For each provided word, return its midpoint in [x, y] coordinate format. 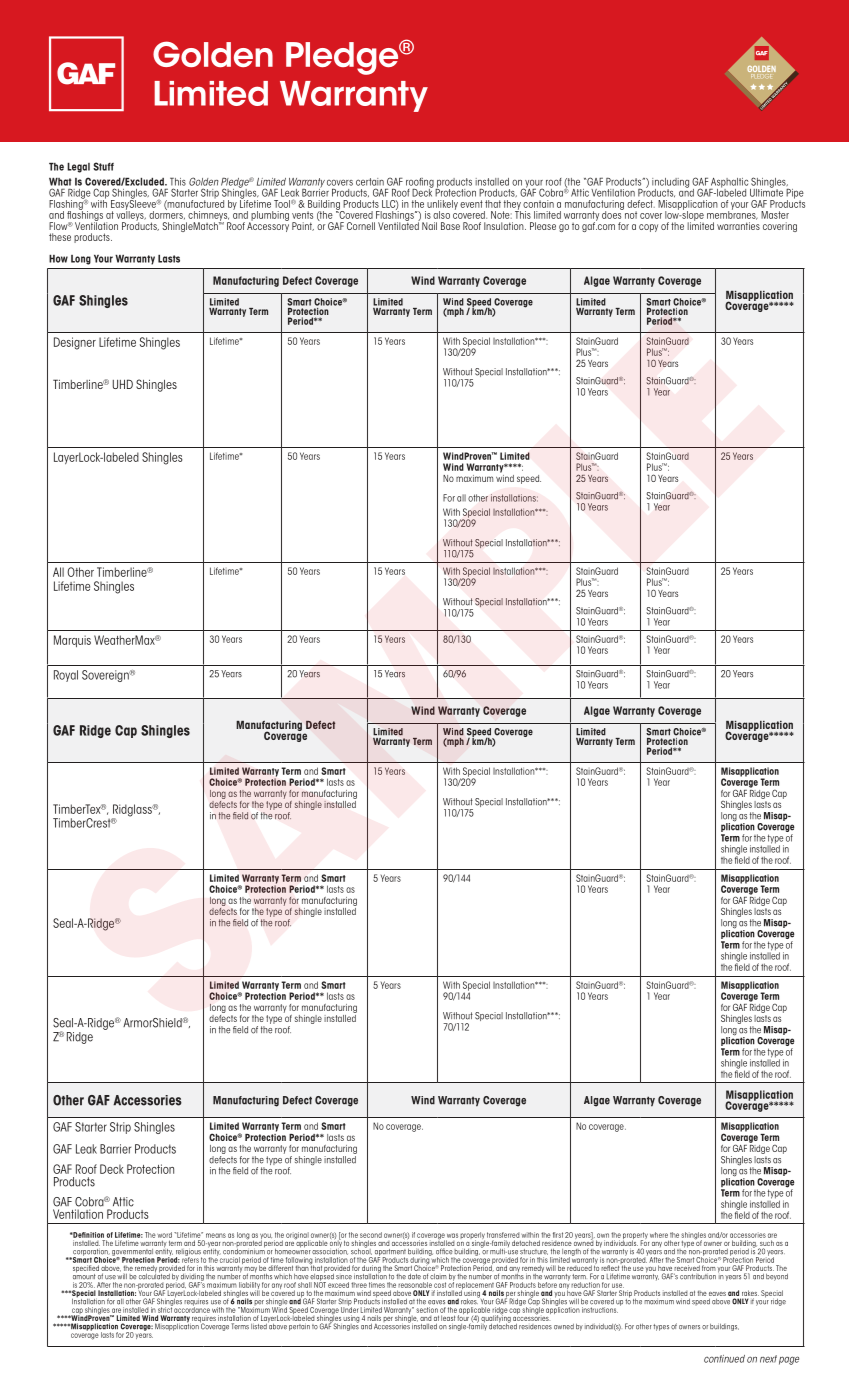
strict [165, 1309]
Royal [66, 676]
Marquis [72, 641]
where [659, 1235]
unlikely [441, 206]
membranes [732, 214]
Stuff [103, 166]
